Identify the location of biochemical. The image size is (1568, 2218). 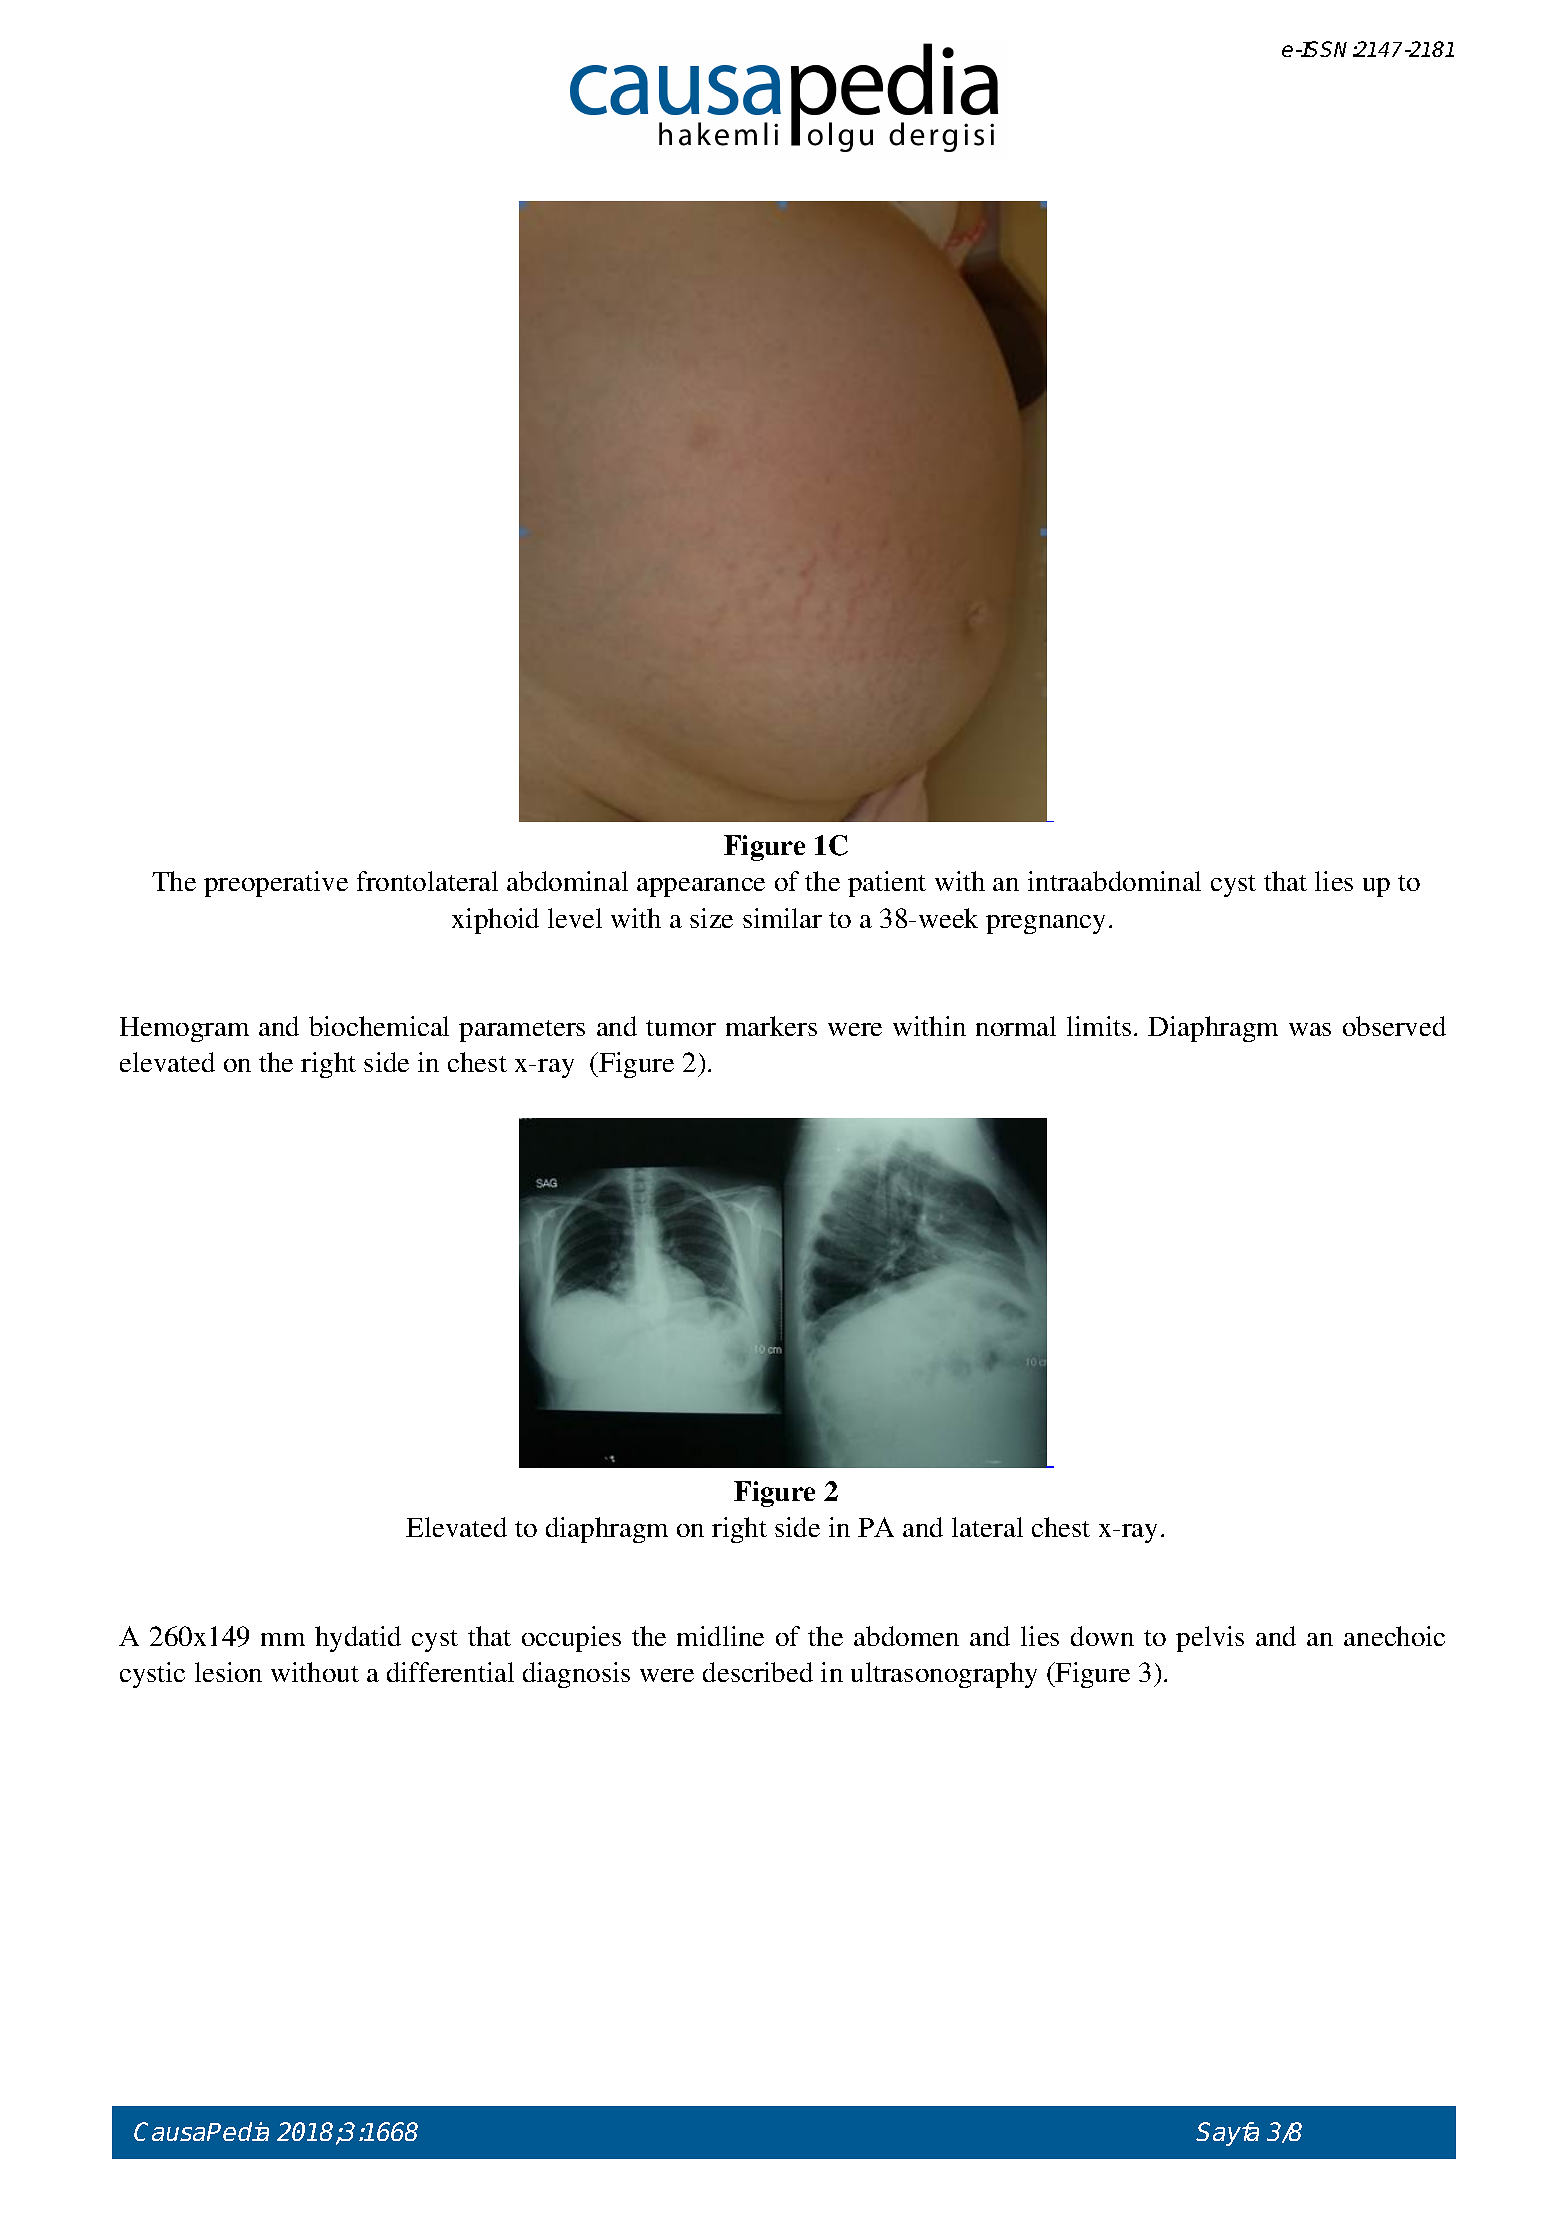
(379, 1026).
